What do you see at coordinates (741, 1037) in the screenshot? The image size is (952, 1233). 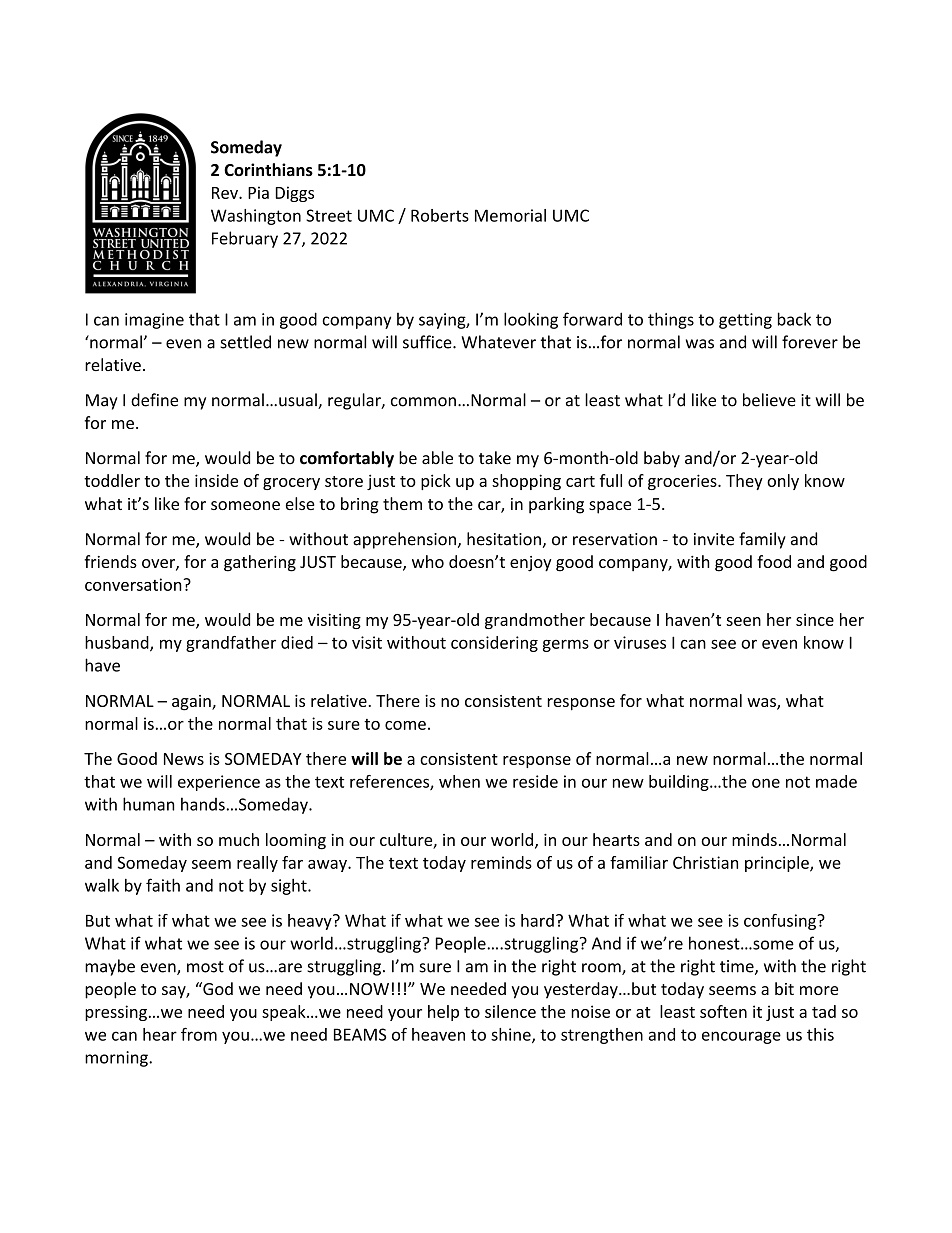 I see `encourage` at bounding box center [741, 1037].
